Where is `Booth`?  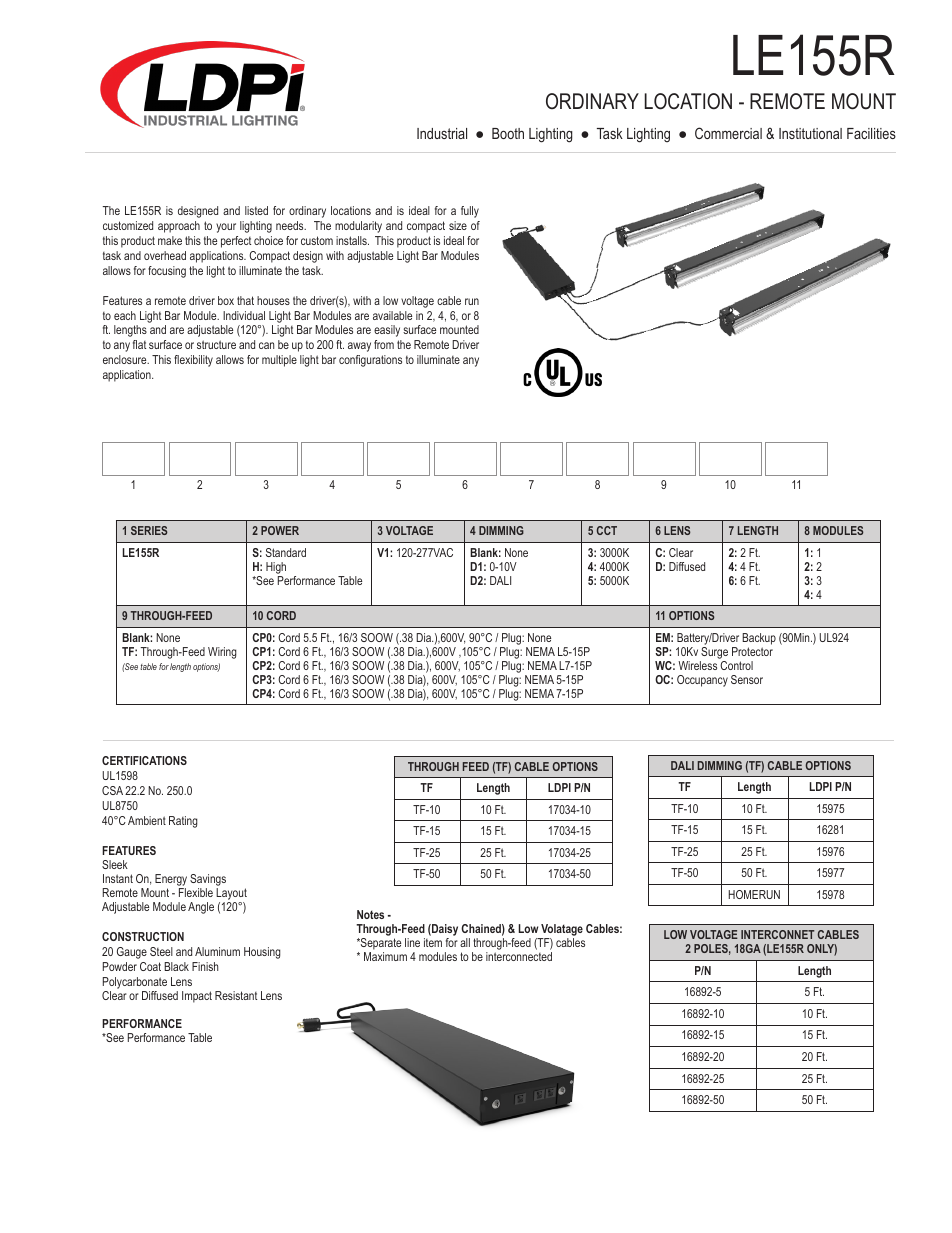 Booth is located at coordinates (508, 133).
